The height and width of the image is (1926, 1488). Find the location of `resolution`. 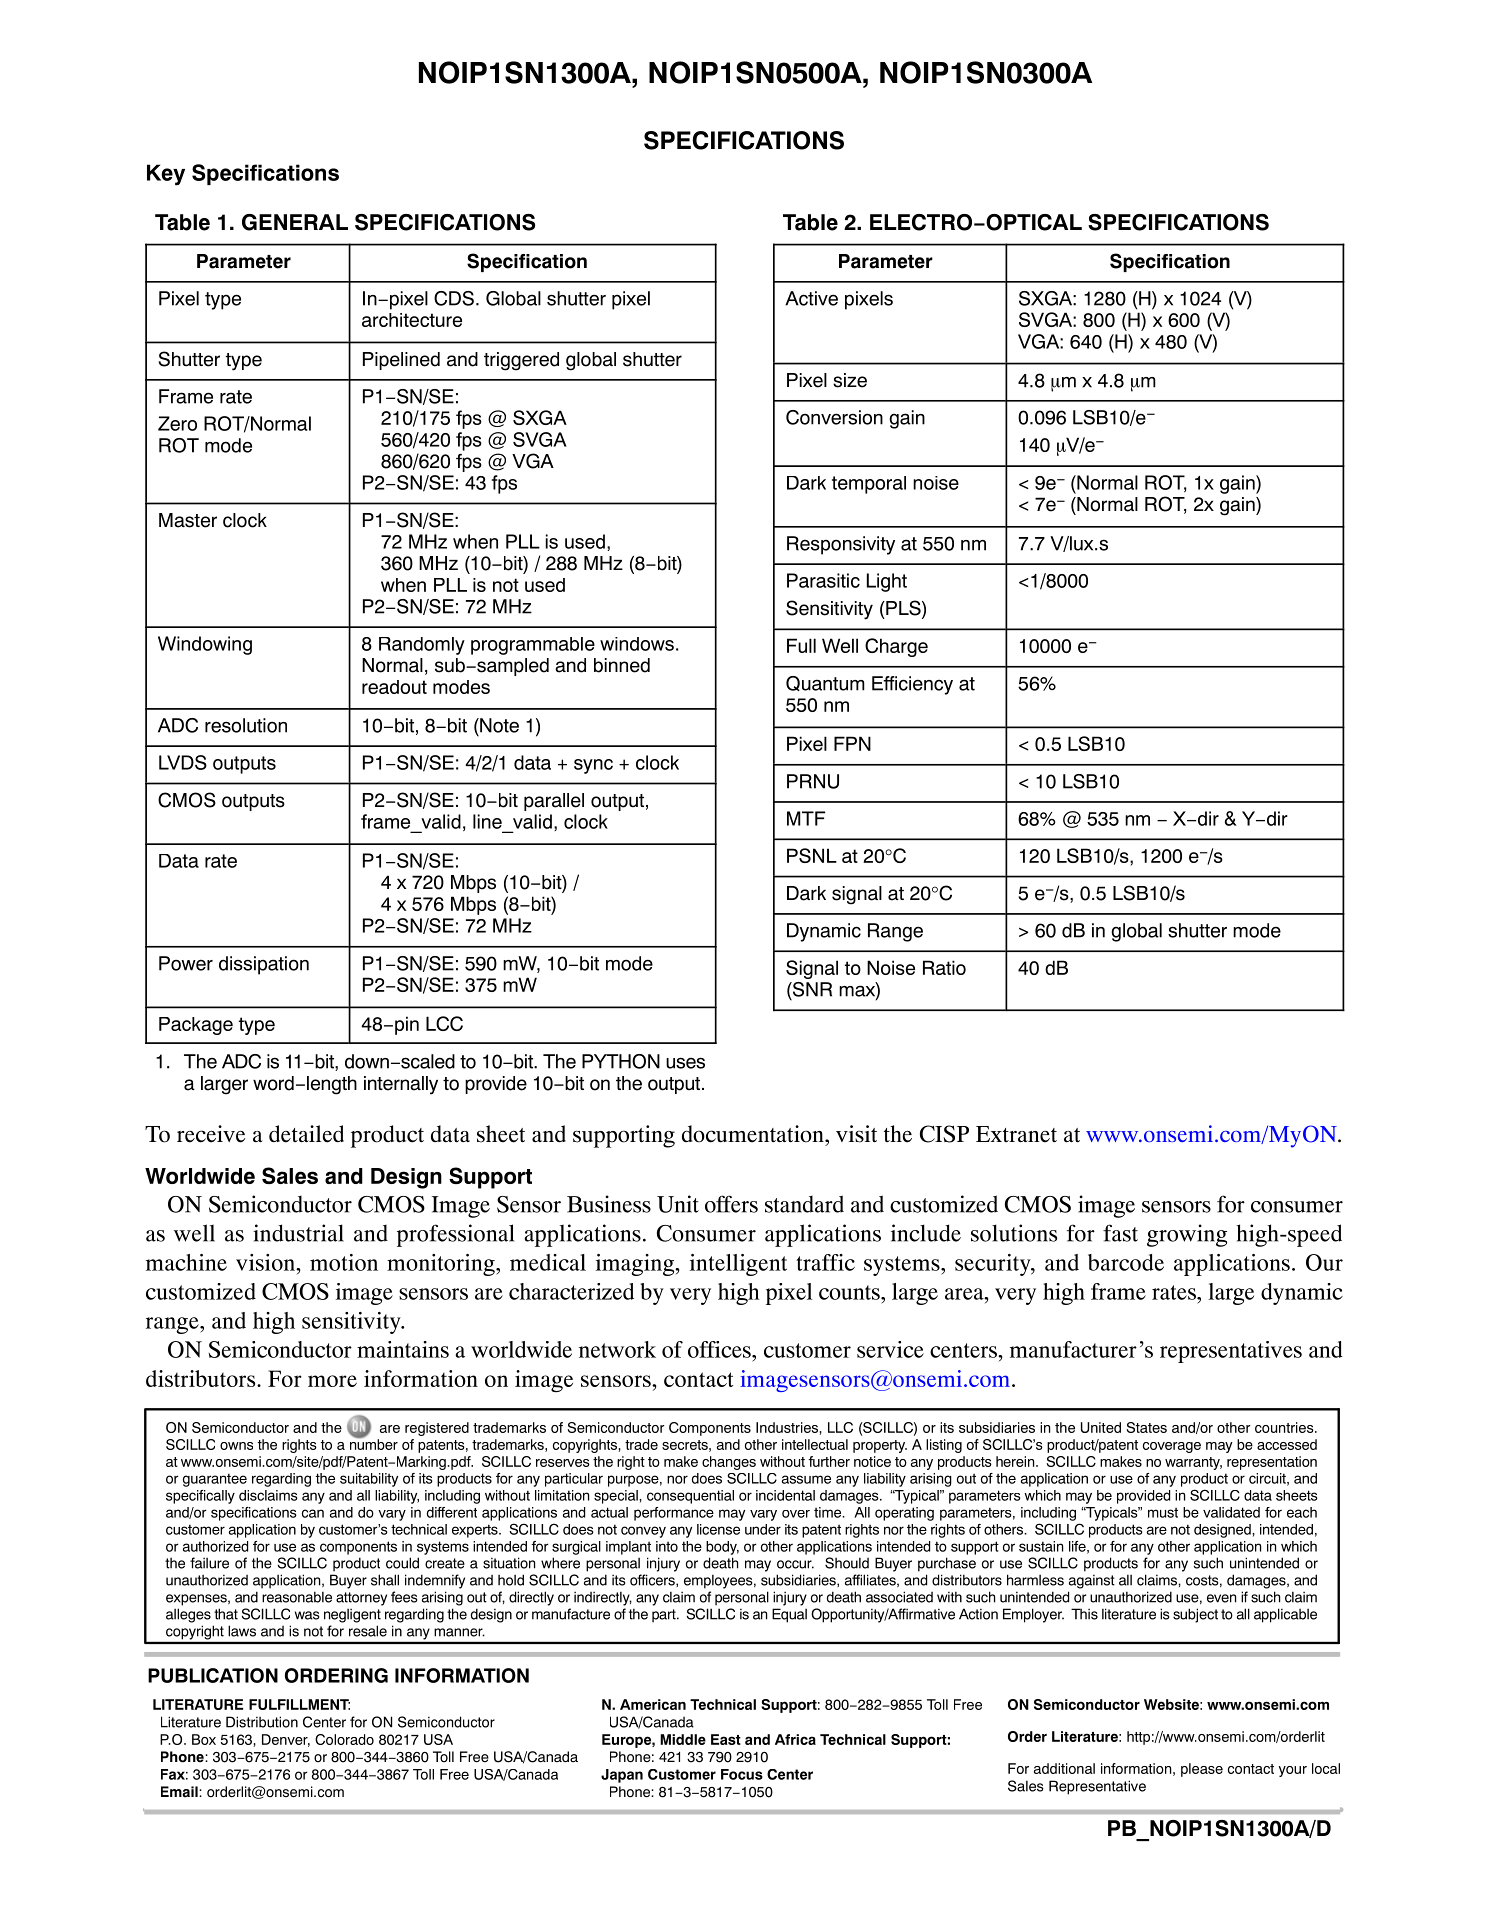

resolution is located at coordinates (246, 725).
